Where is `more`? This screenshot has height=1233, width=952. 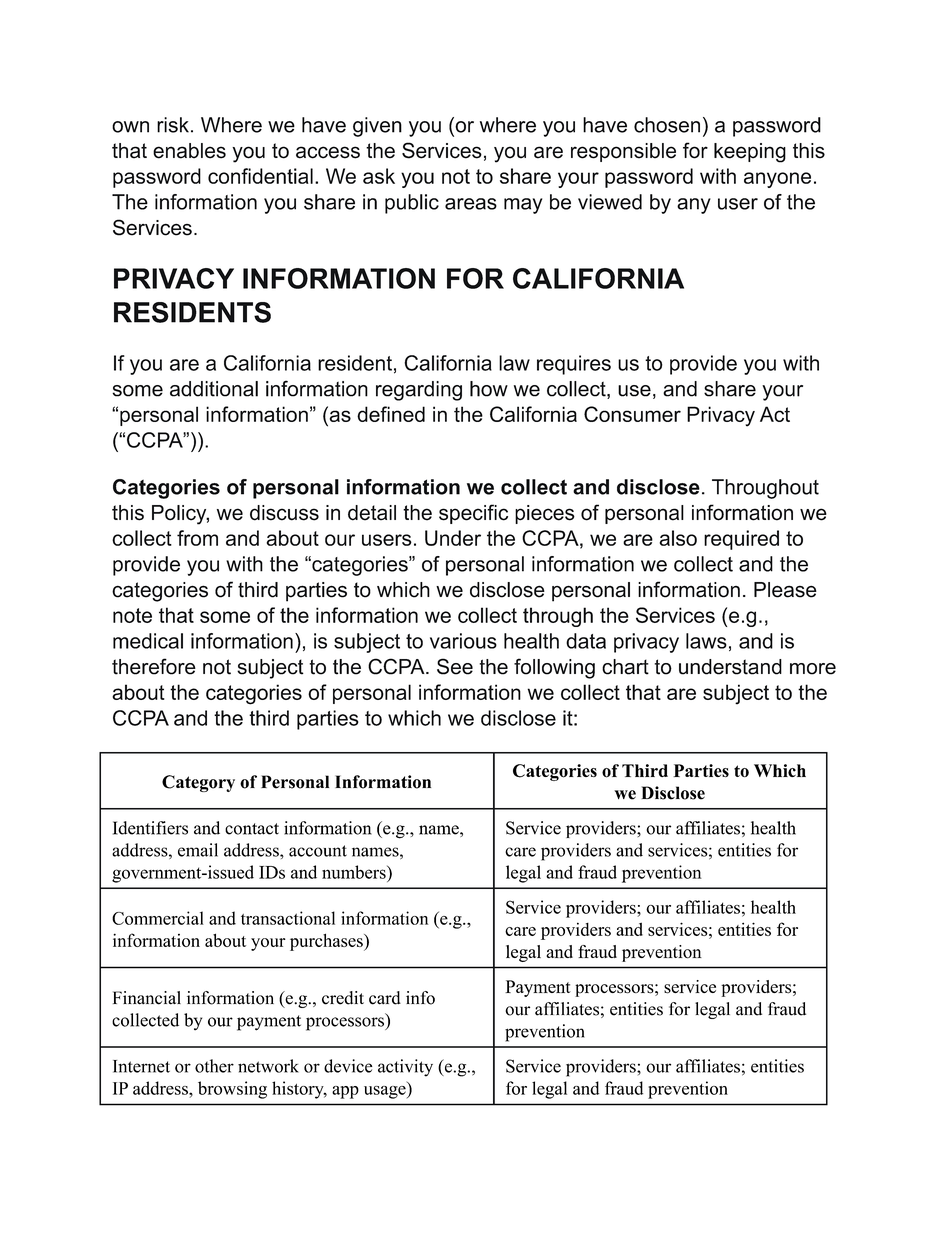 more is located at coordinates (813, 669).
